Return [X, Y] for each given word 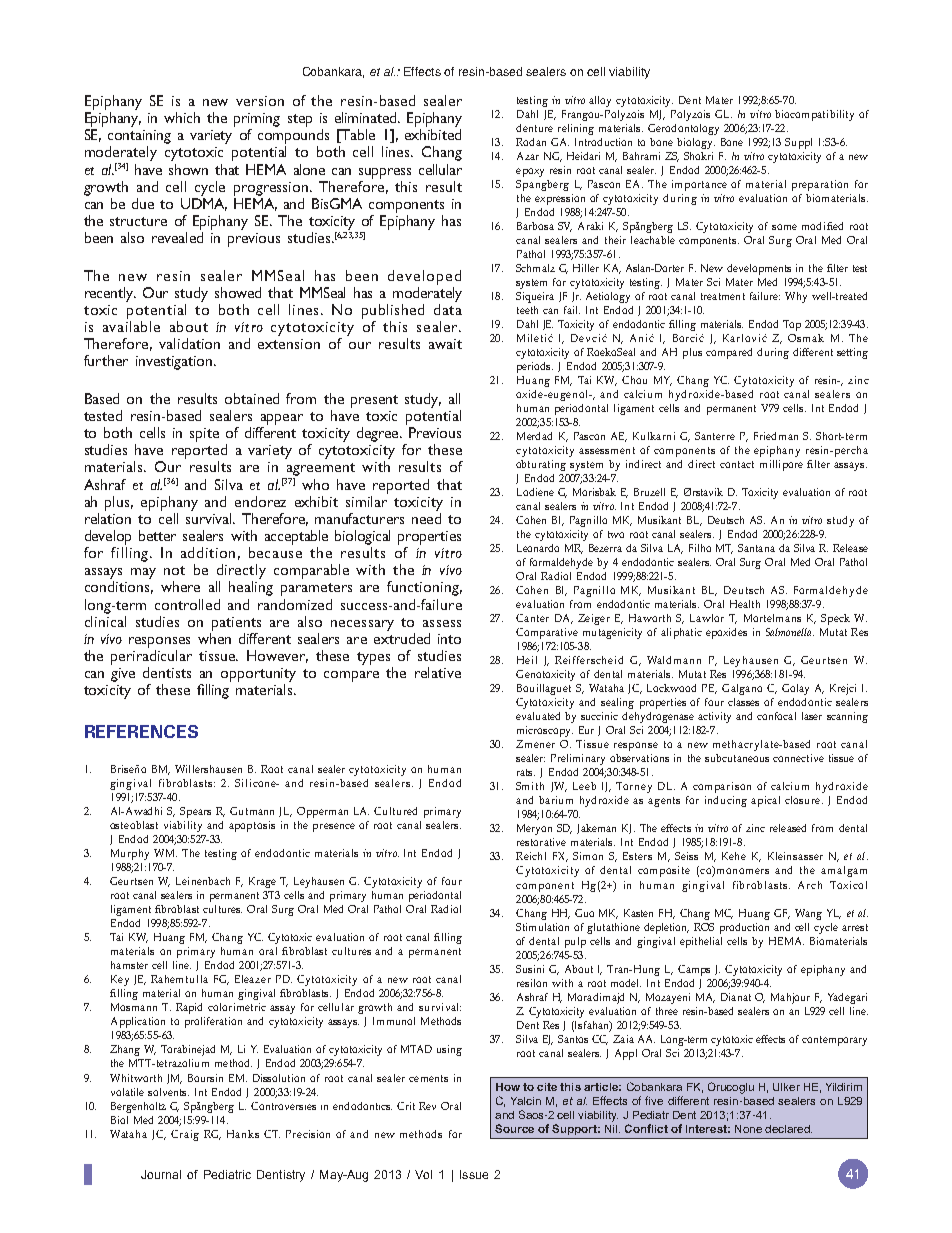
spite [204, 435]
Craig [185, 1135]
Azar [528, 156]
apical [765, 801]
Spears [195, 812]
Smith [530, 786]
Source [514, 1128]
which [182, 117]
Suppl [798, 143]
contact [737, 464]
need [426, 518]
